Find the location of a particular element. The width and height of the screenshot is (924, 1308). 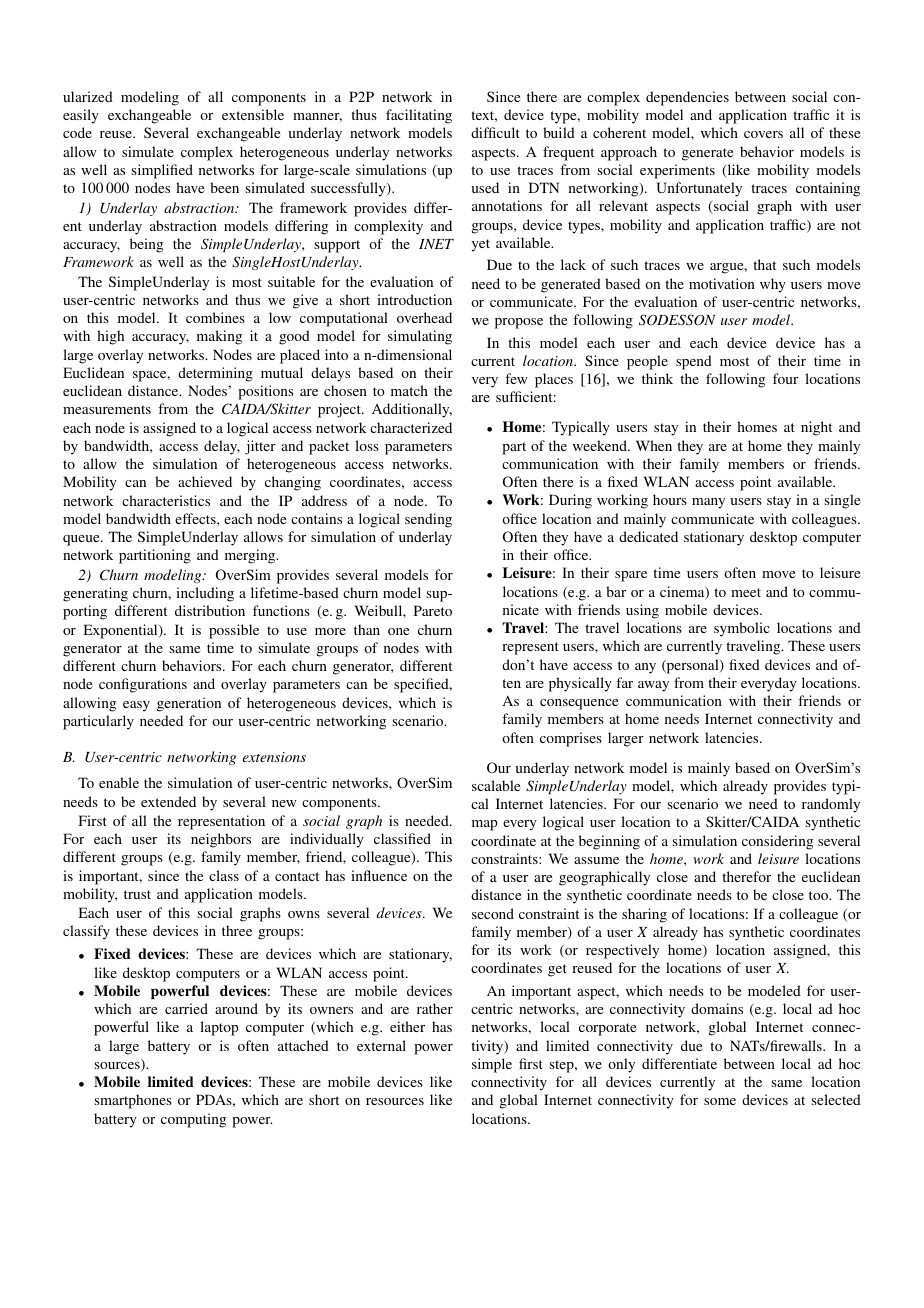

external is located at coordinates (381, 1045).
